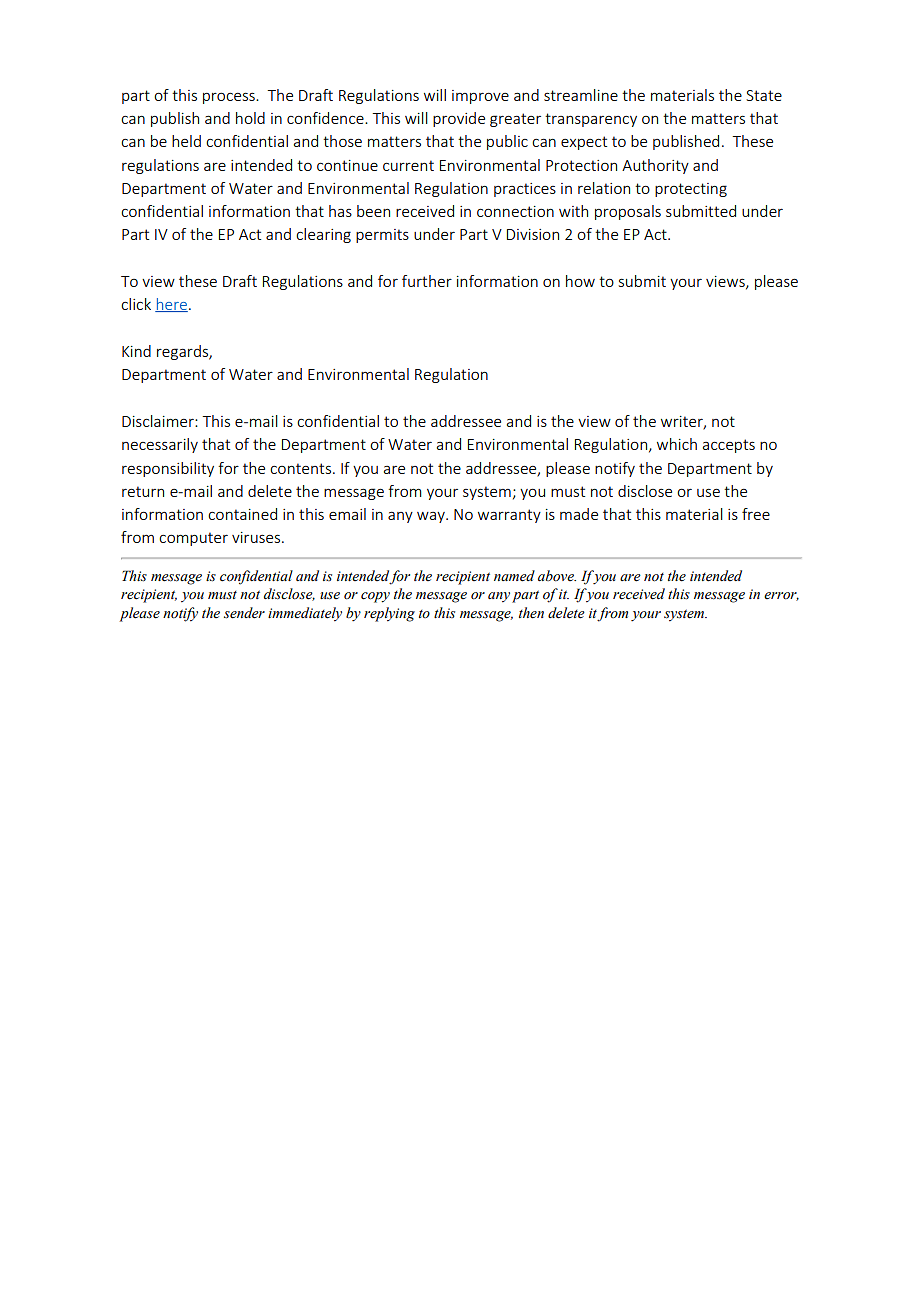 This screenshot has height=1307, width=924. What do you see at coordinates (580, 281) in the screenshot?
I see `how` at bounding box center [580, 281].
